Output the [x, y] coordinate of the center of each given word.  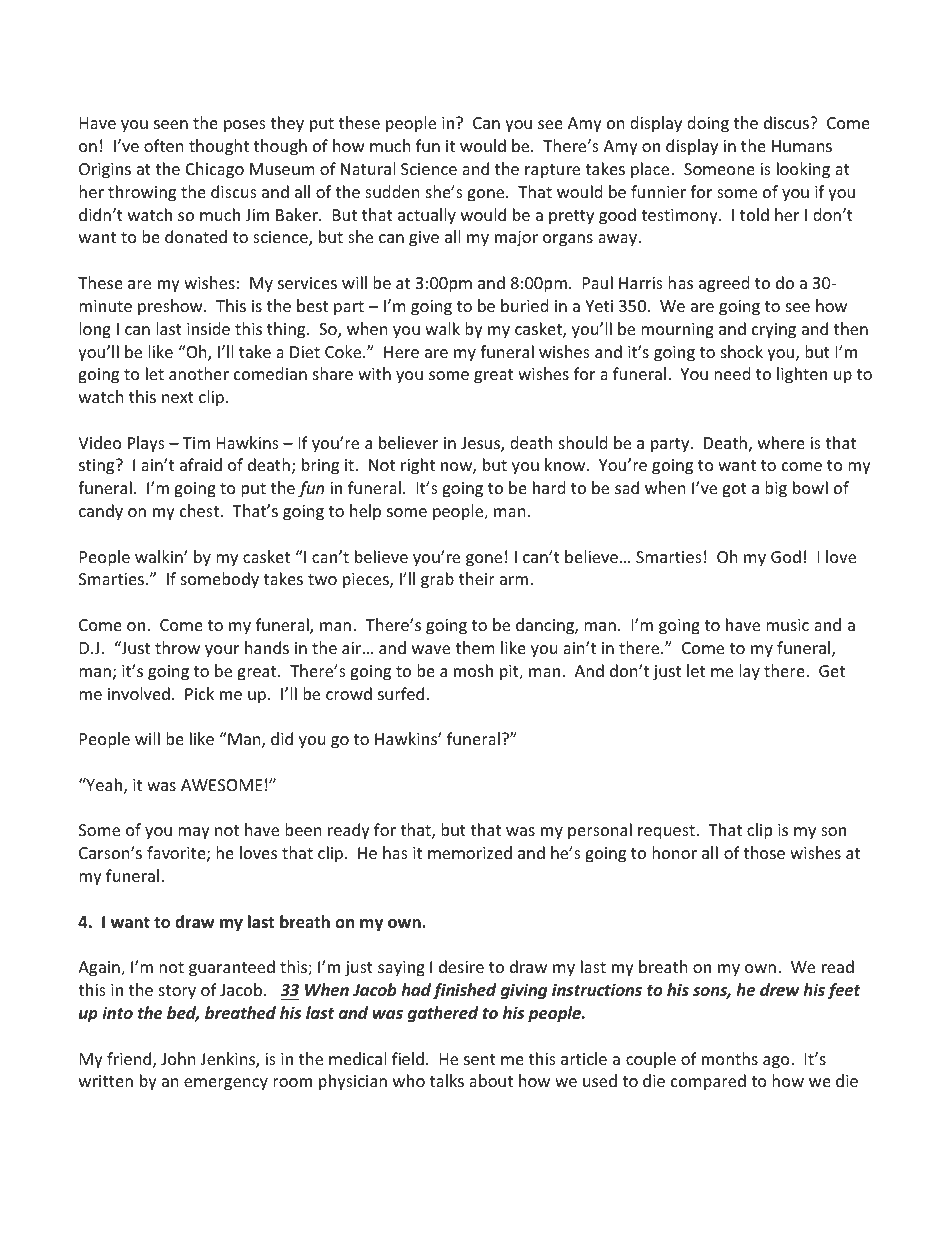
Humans [802, 146]
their [477, 578]
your [222, 651]
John [178, 1058]
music [787, 625]
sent [480, 1059]
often [164, 145]
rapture [552, 171]
